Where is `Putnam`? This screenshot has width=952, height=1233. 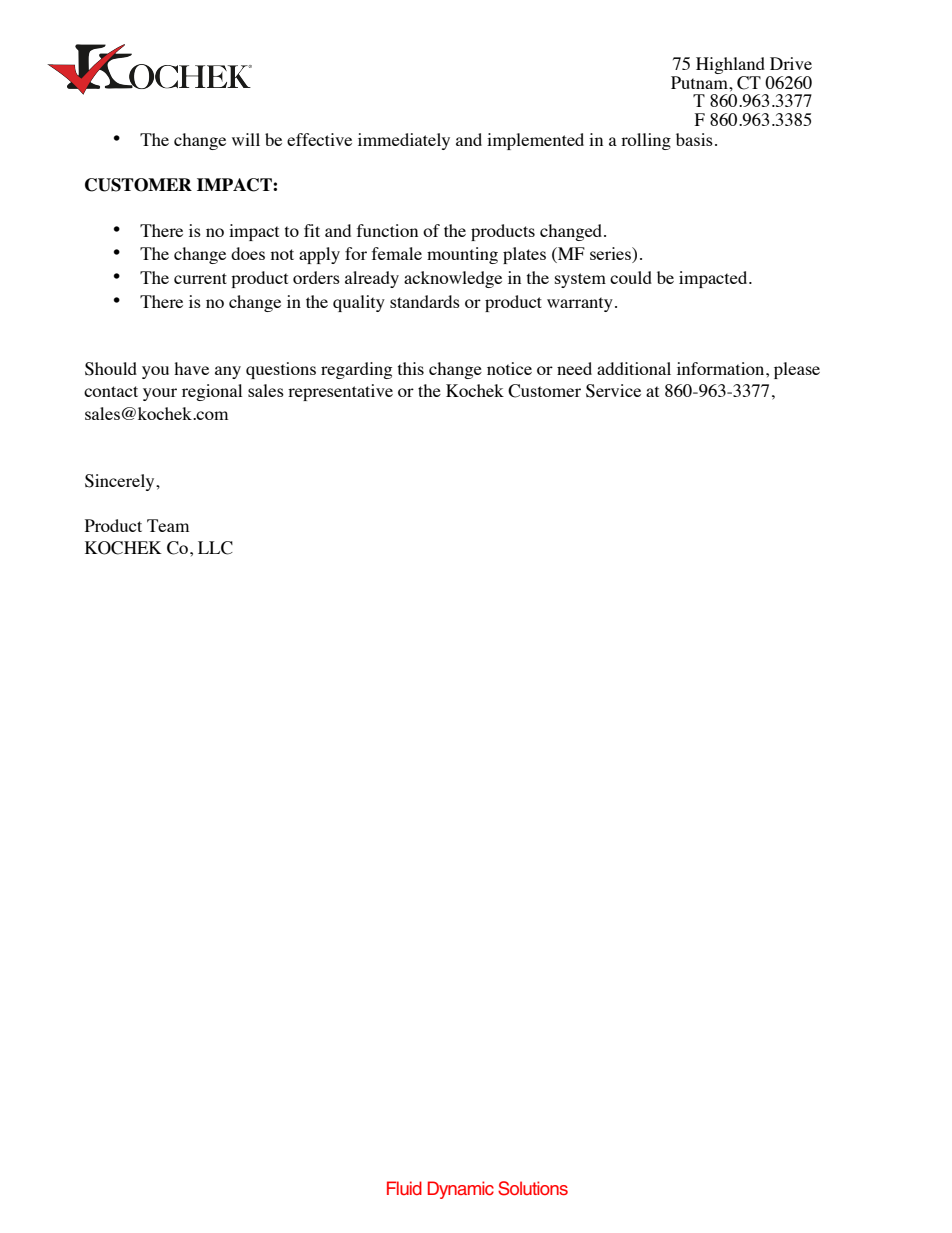 Putnam is located at coordinates (700, 82).
